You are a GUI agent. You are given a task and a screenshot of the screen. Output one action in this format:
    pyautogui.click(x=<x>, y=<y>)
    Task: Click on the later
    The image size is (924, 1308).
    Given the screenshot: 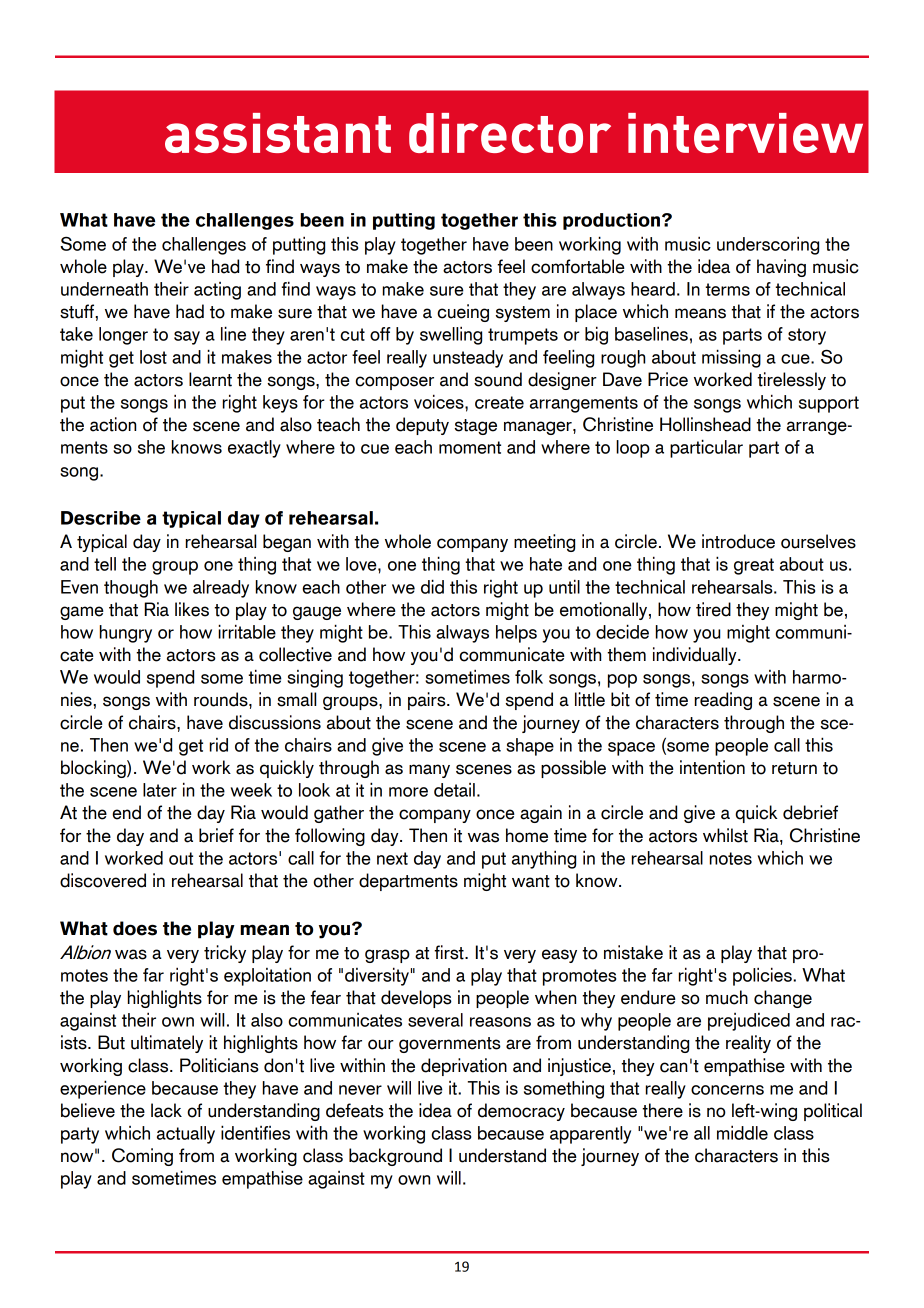 What is the action you would take?
    pyautogui.click(x=160, y=790)
